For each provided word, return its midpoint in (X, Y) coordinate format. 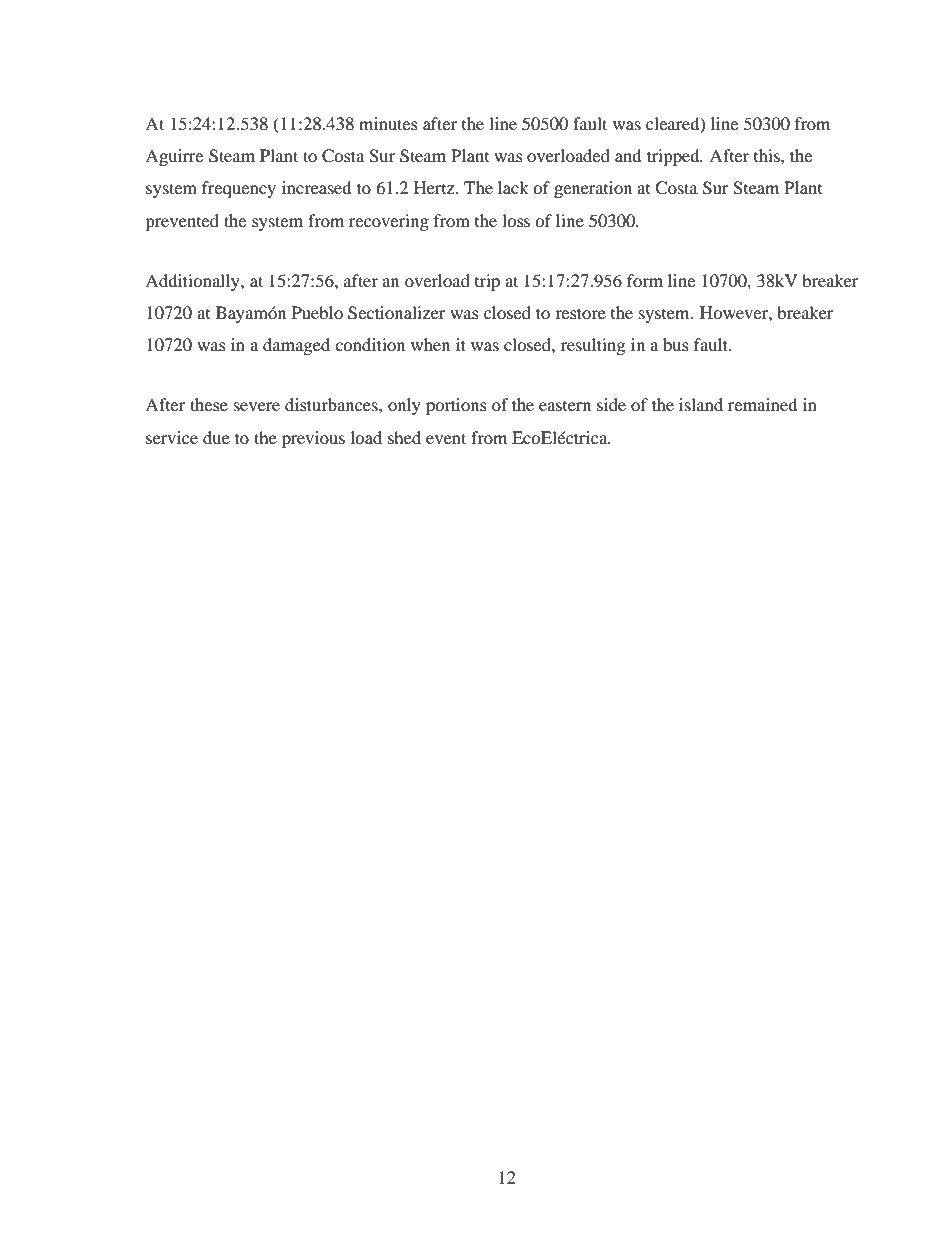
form (645, 280)
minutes (388, 123)
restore (580, 313)
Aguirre (174, 157)
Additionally (193, 282)
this (768, 155)
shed (404, 437)
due (216, 437)
